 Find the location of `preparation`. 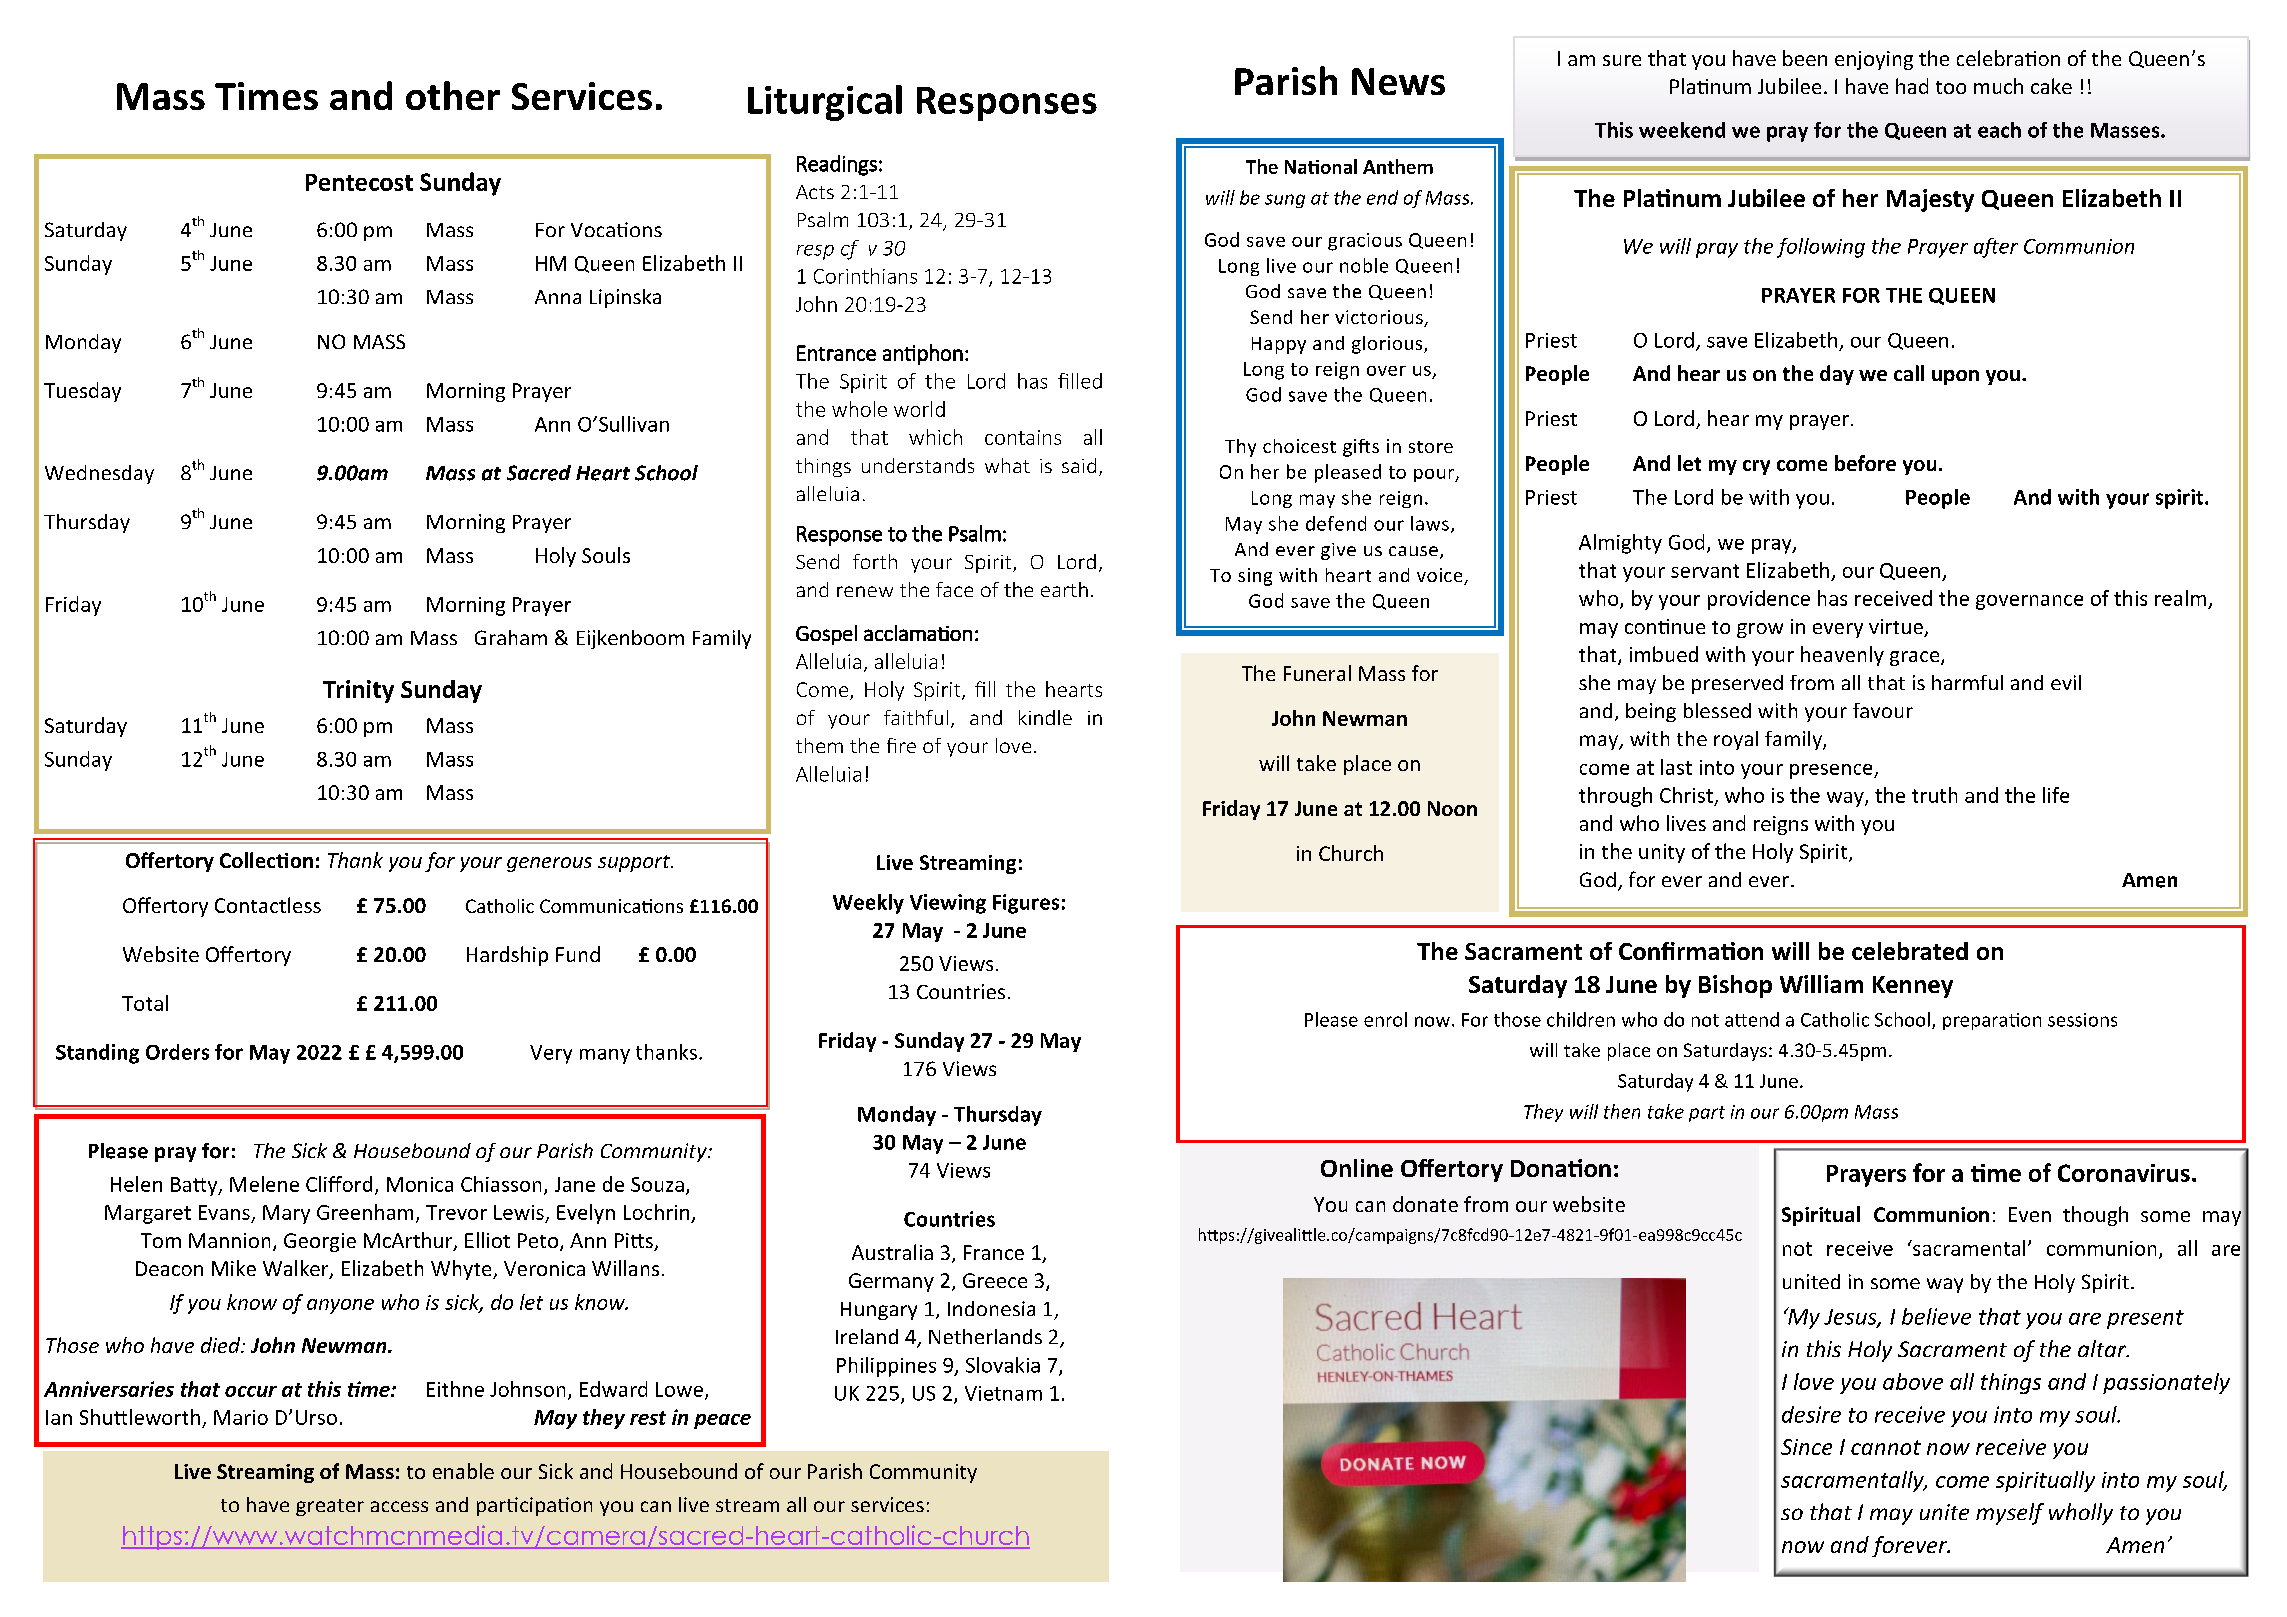

preparation is located at coordinates (1992, 1021).
